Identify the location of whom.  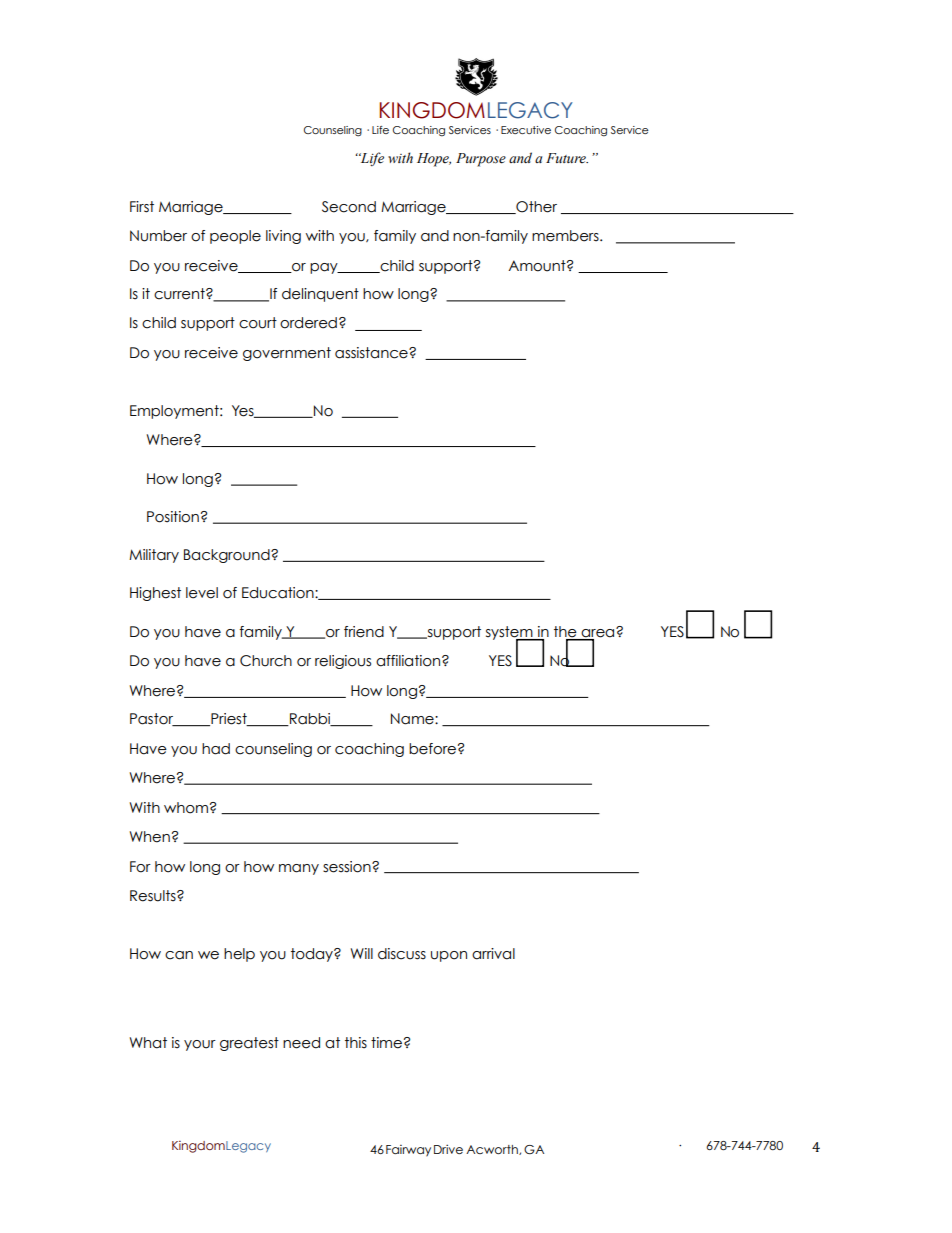
(186, 808).
